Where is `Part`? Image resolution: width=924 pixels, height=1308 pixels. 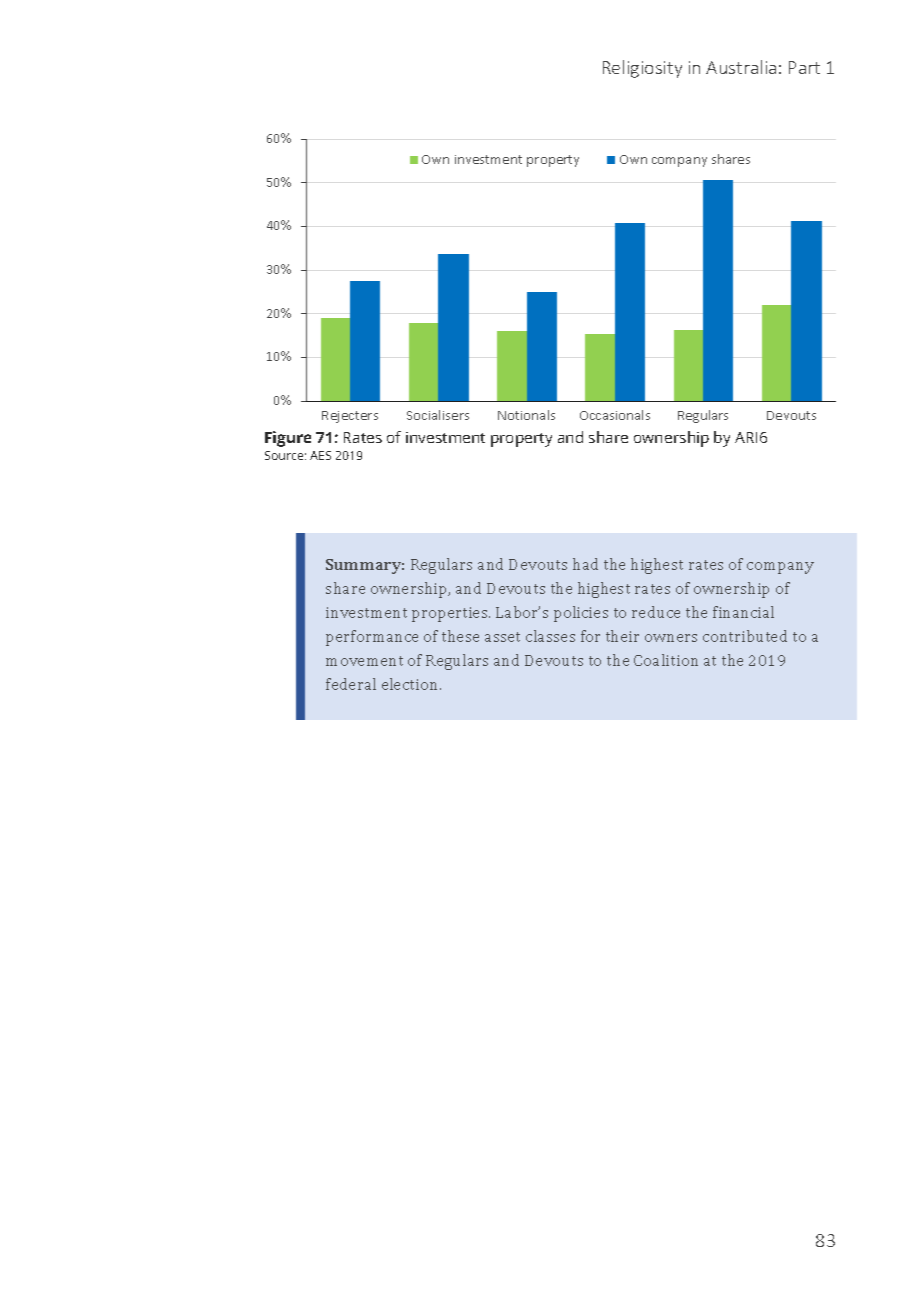 Part is located at coordinates (804, 67).
